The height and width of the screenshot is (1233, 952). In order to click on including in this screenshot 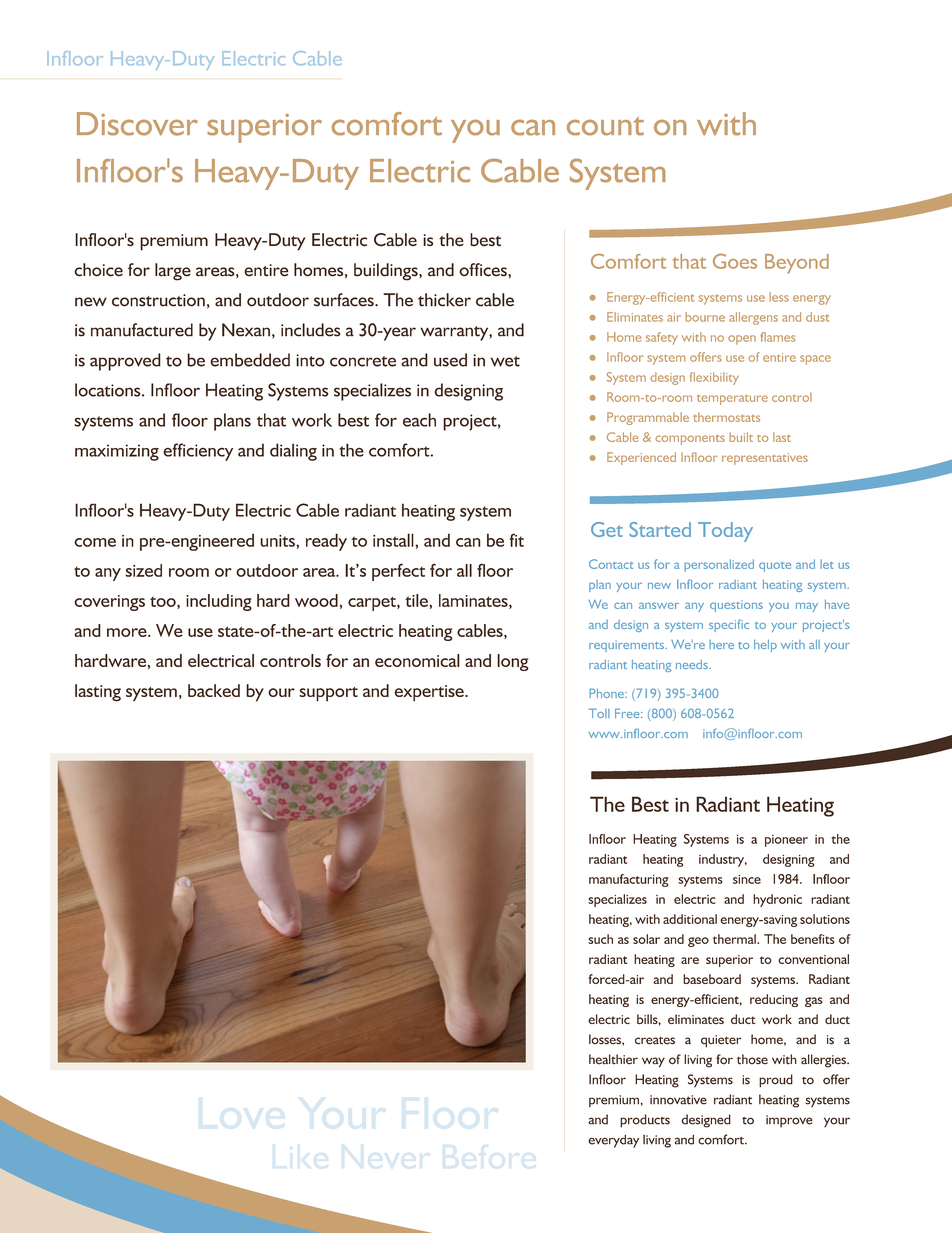, I will do `click(219, 602)`.
